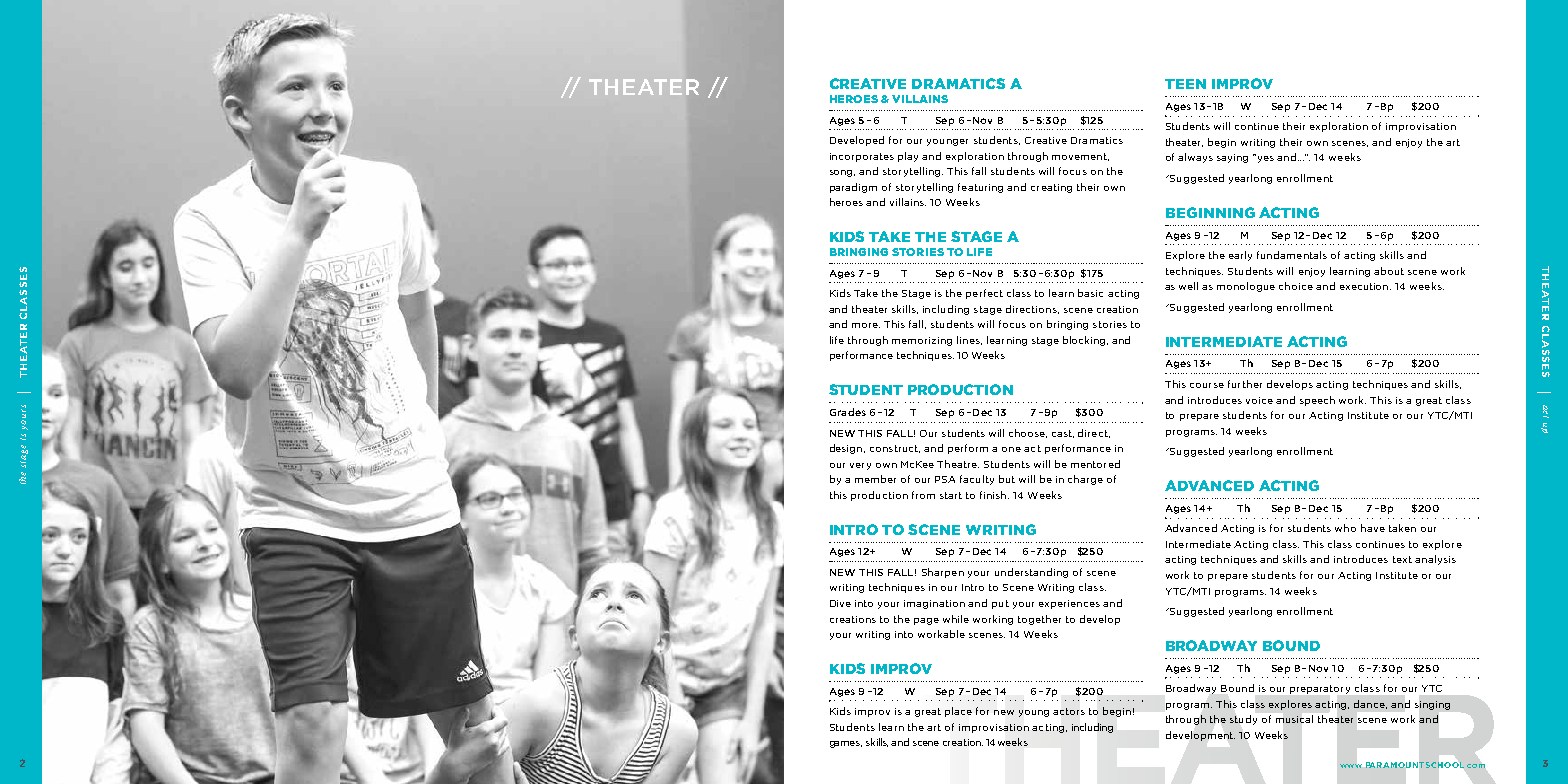 The height and width of the screenshot is (784, 1568). I want to click on about, so click(1389, 271).
